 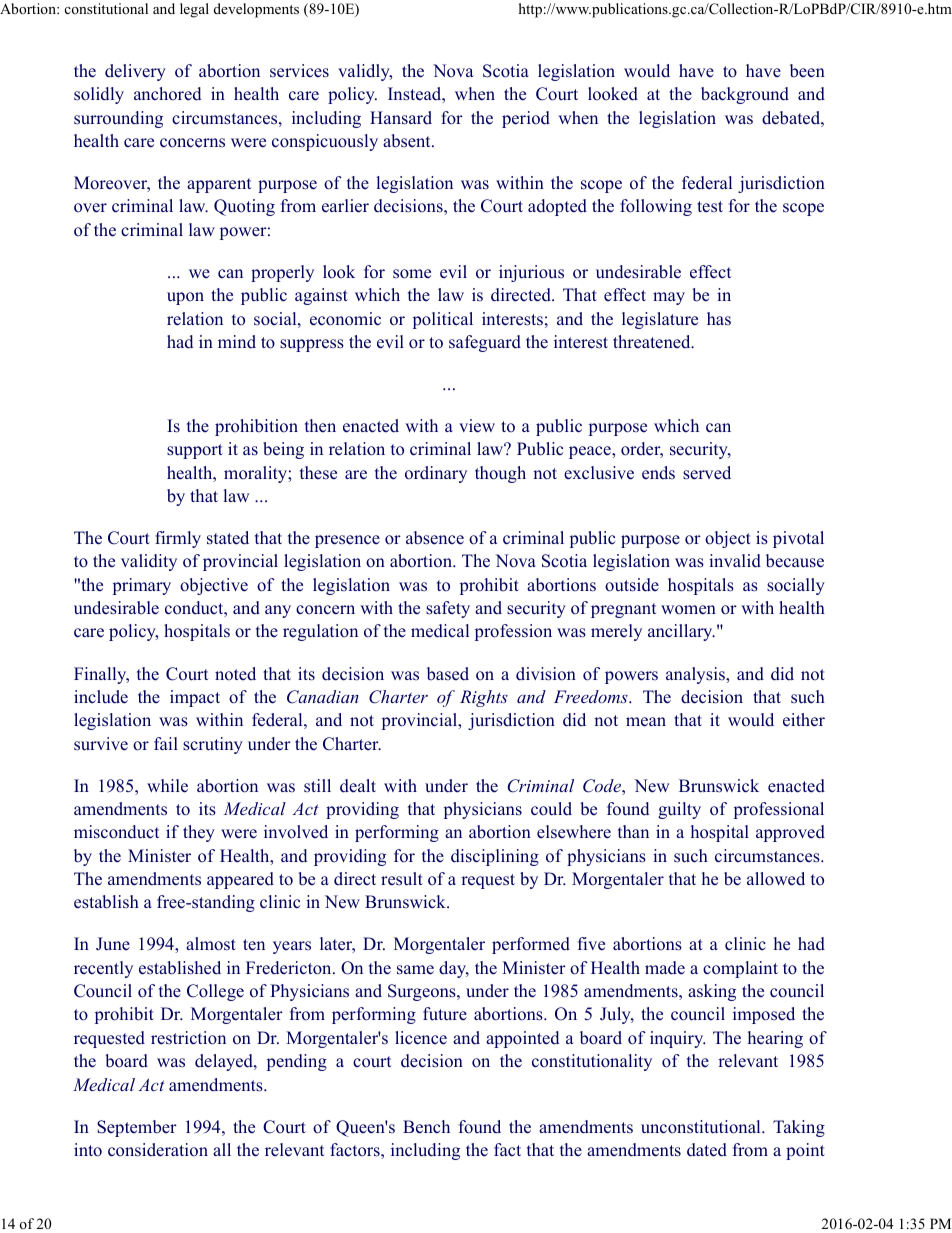 I want to click on September, so click(x=137, y=1128).
